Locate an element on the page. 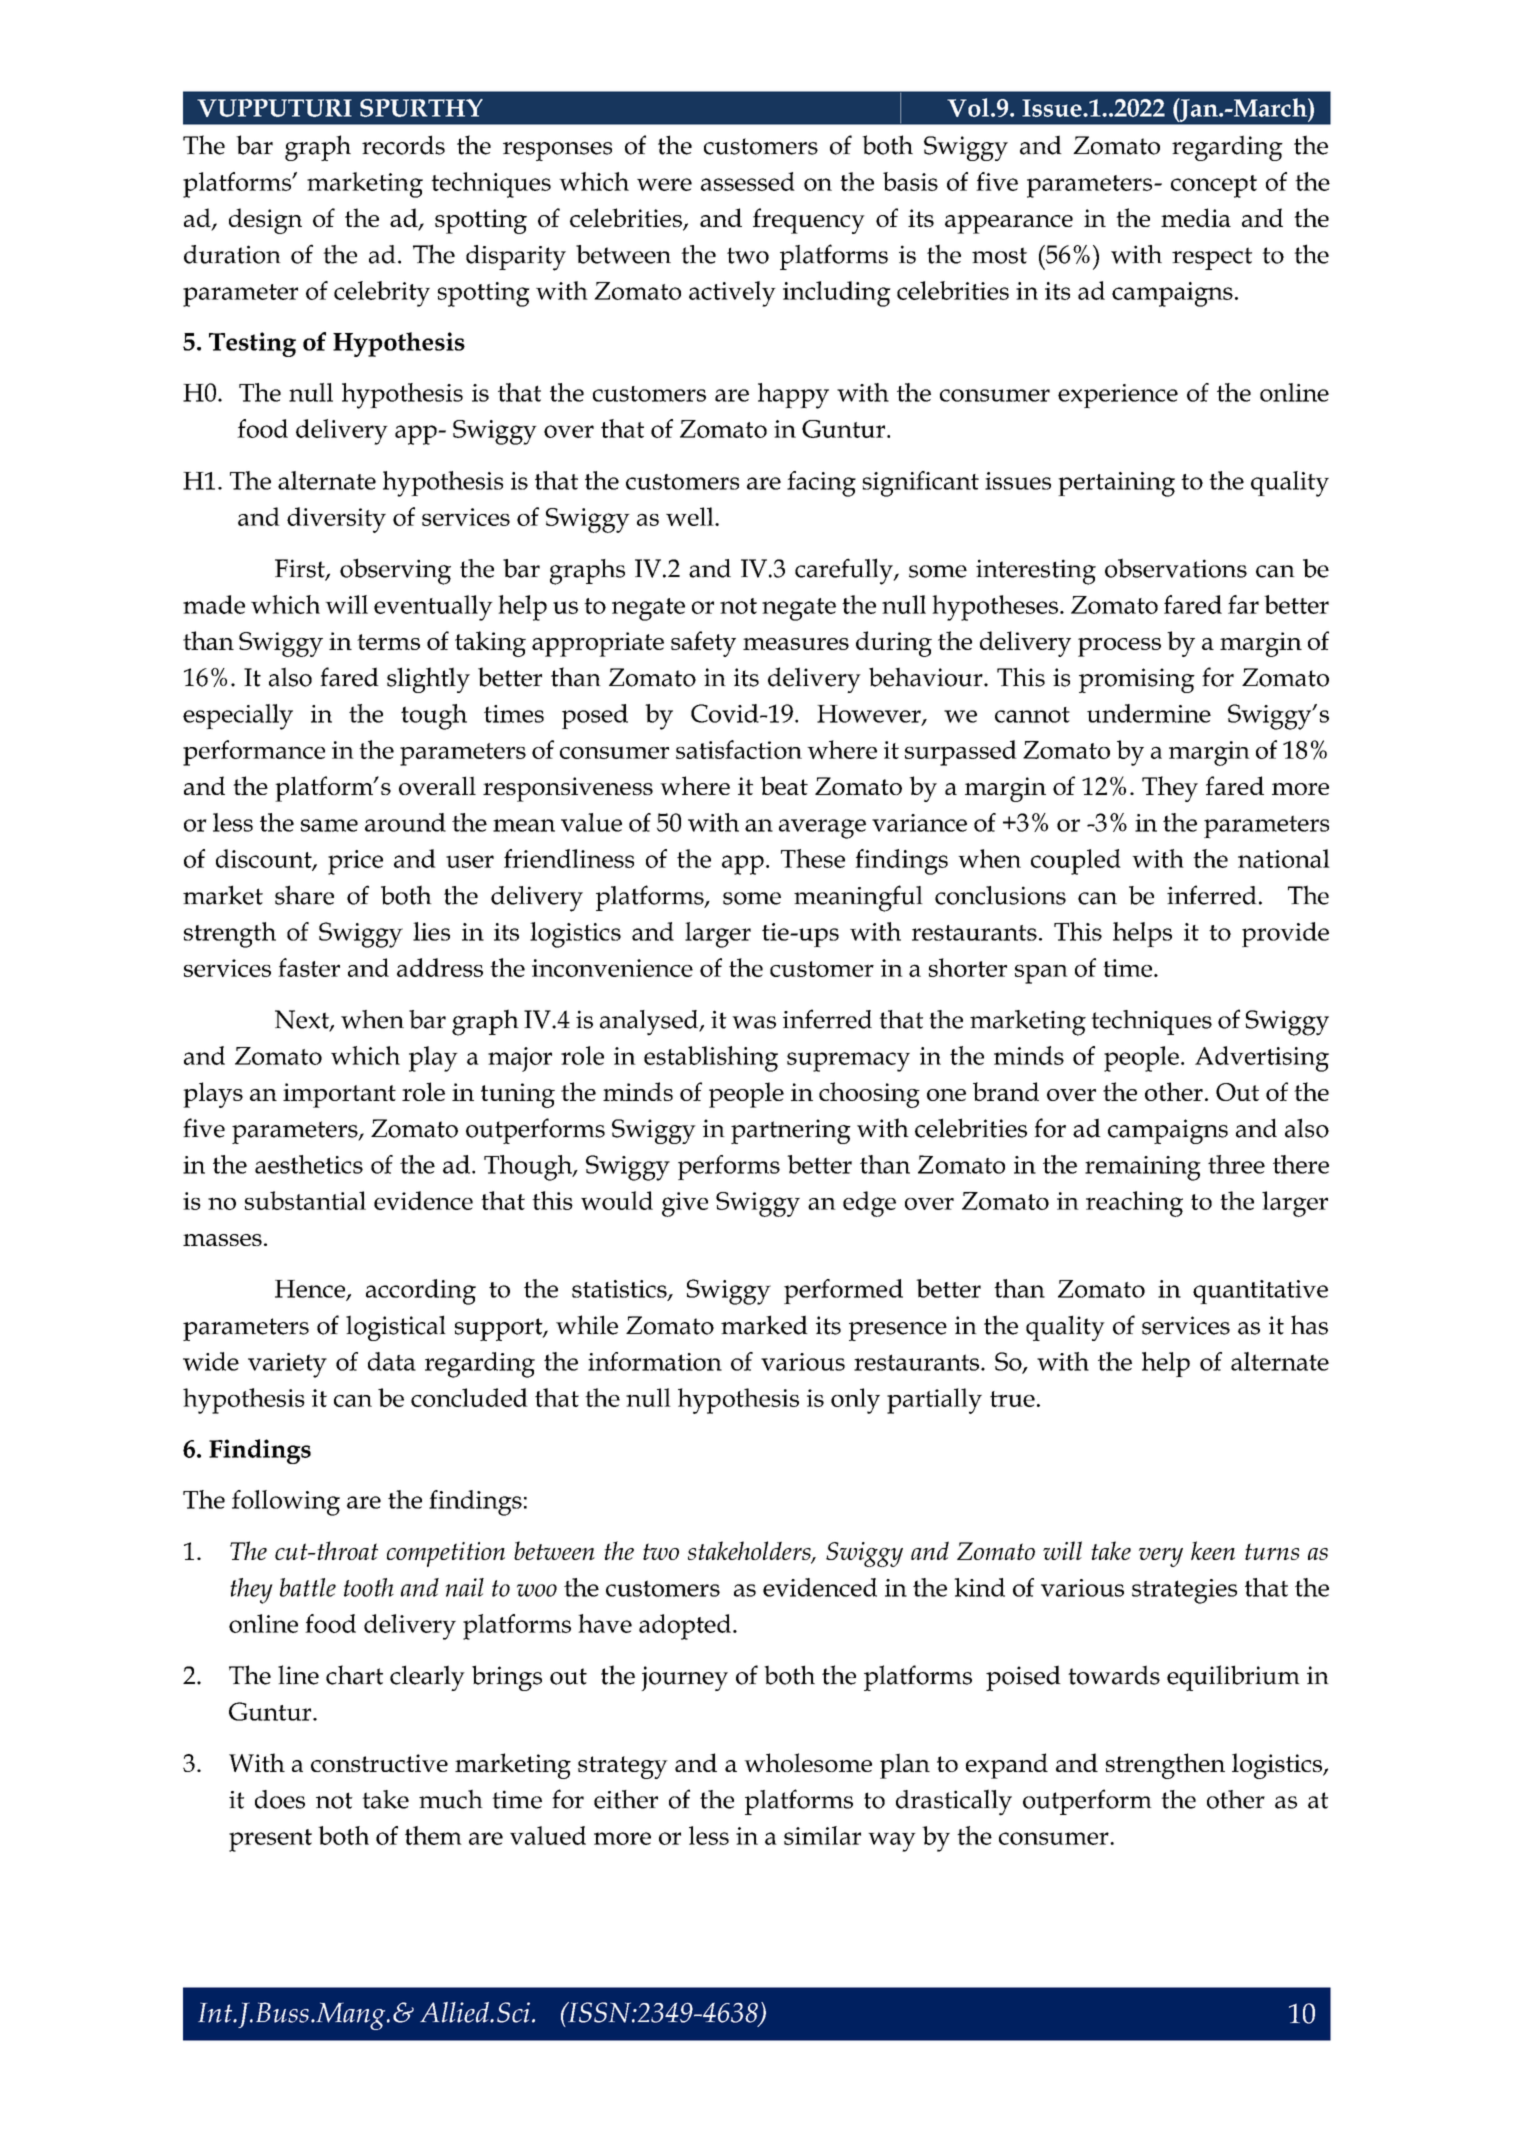  quantitative is located at coordinates (1260, 1292).
